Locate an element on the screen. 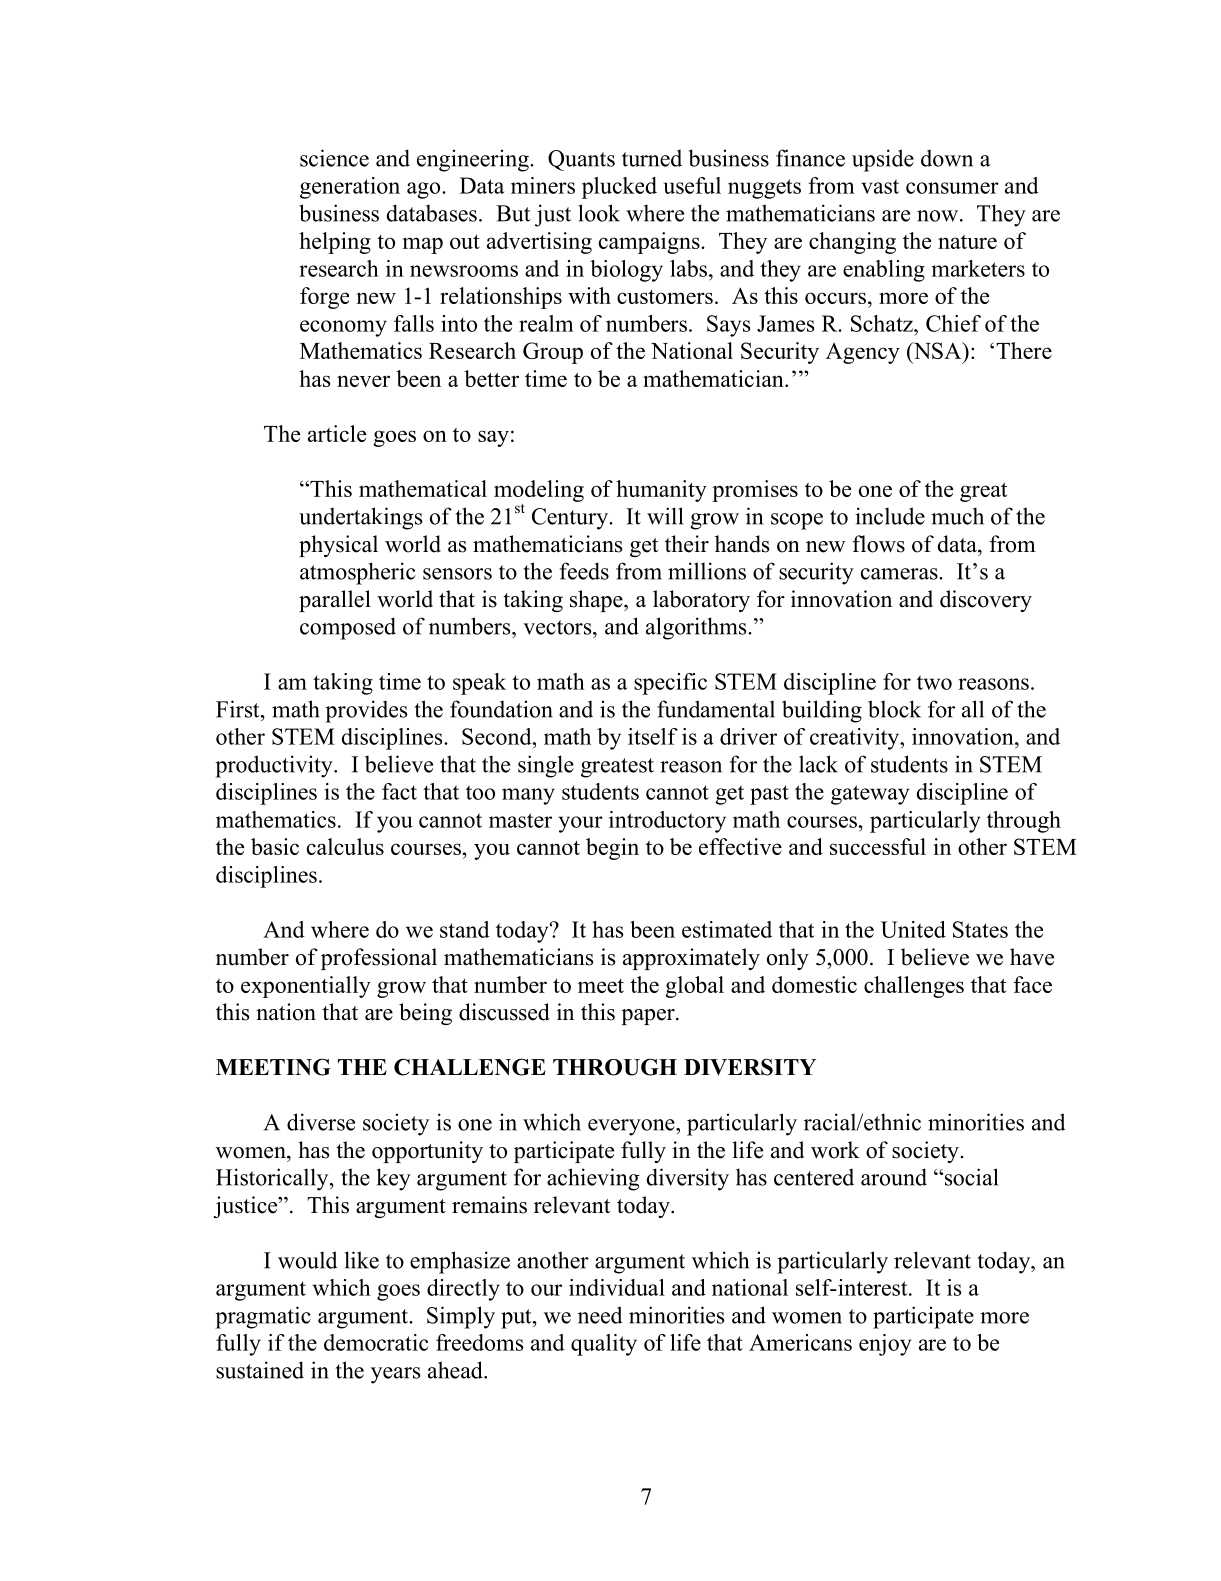  generation is located at coordinates (350, 188).
